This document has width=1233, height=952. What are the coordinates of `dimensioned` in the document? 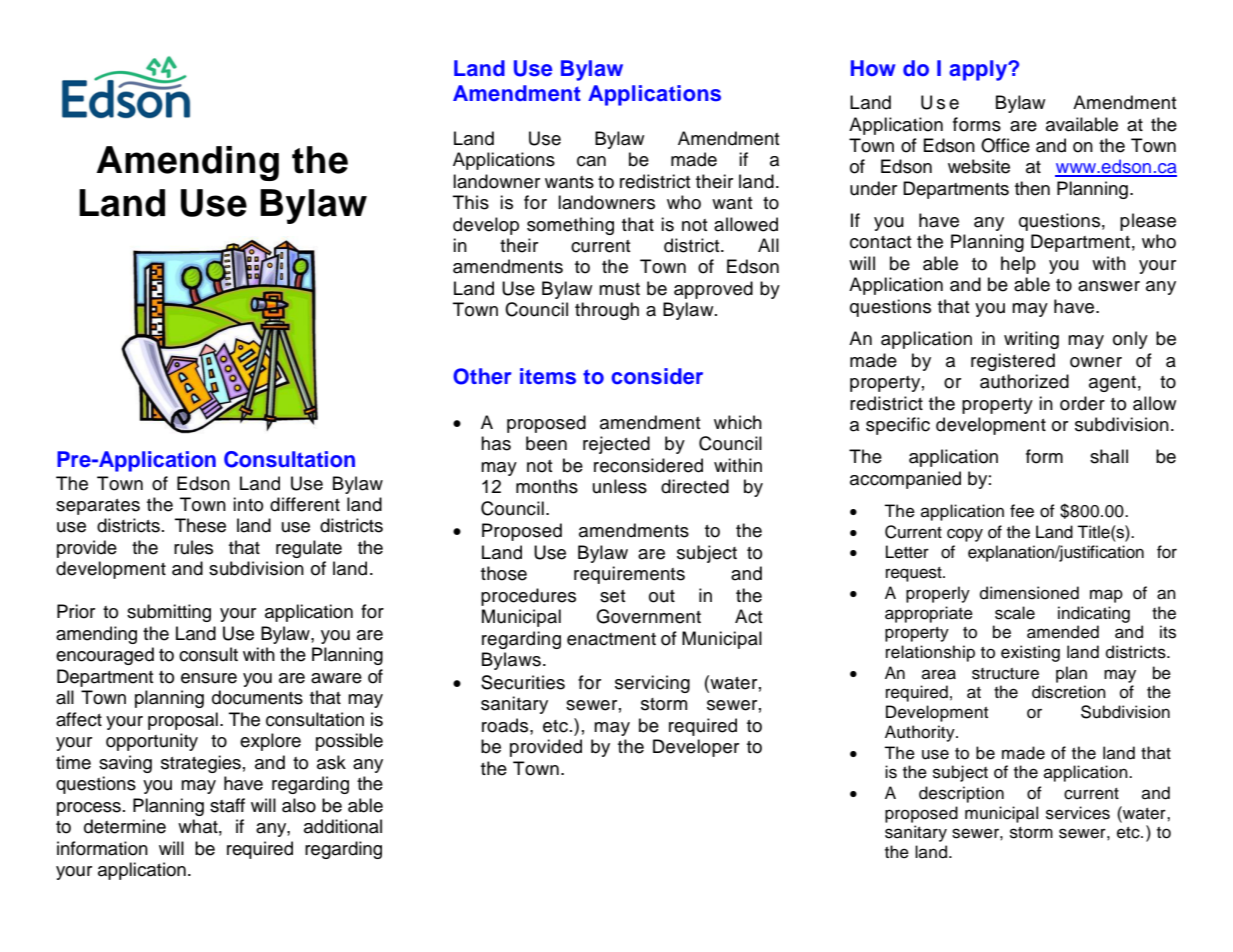 It's located at (1029, 593).
